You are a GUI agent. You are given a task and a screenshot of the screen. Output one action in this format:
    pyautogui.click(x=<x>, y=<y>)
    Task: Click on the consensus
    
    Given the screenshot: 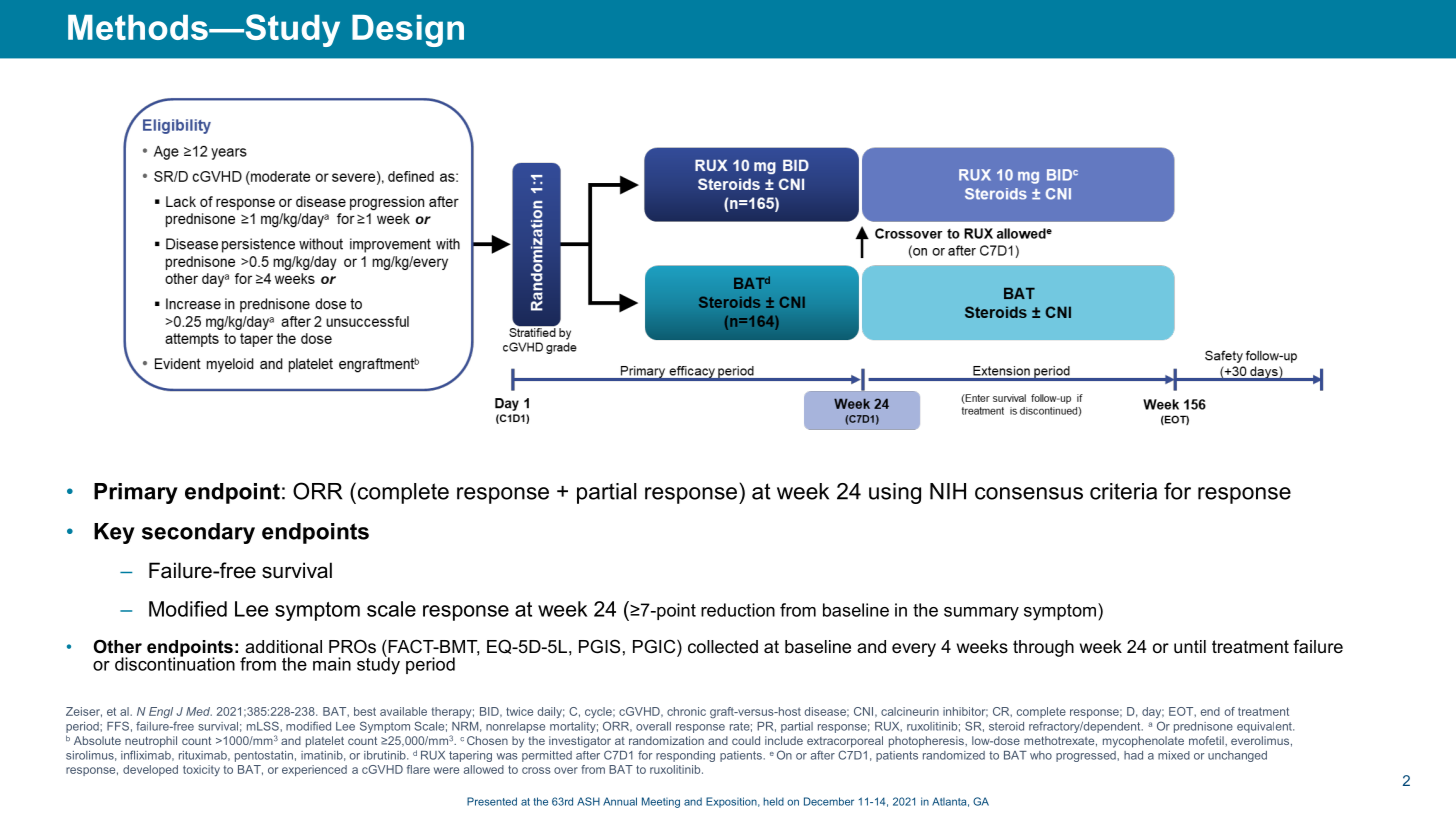 What is the action you would take?
    pyautogui.click(x=1029, y=493)
